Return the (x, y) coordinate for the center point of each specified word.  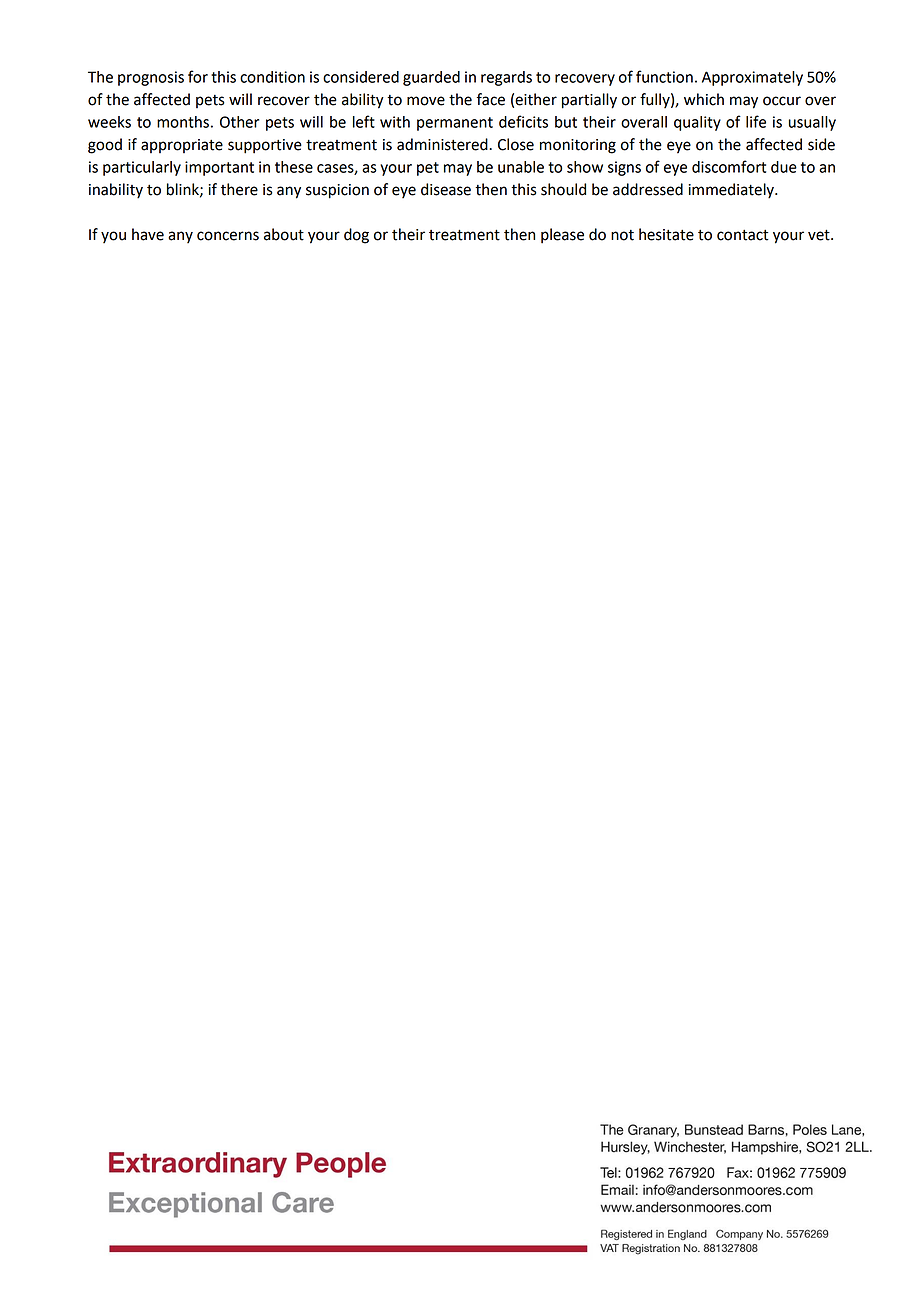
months (183, 122)
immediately (732, 191)
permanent (455, 124)
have (148, 234)
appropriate (182, 146)
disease (446, 189)
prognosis (151, 78)
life (756, 121)
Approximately (752, 78)
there (239, 189)
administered (443, 144)
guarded (431, 78)
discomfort (729, 166)
